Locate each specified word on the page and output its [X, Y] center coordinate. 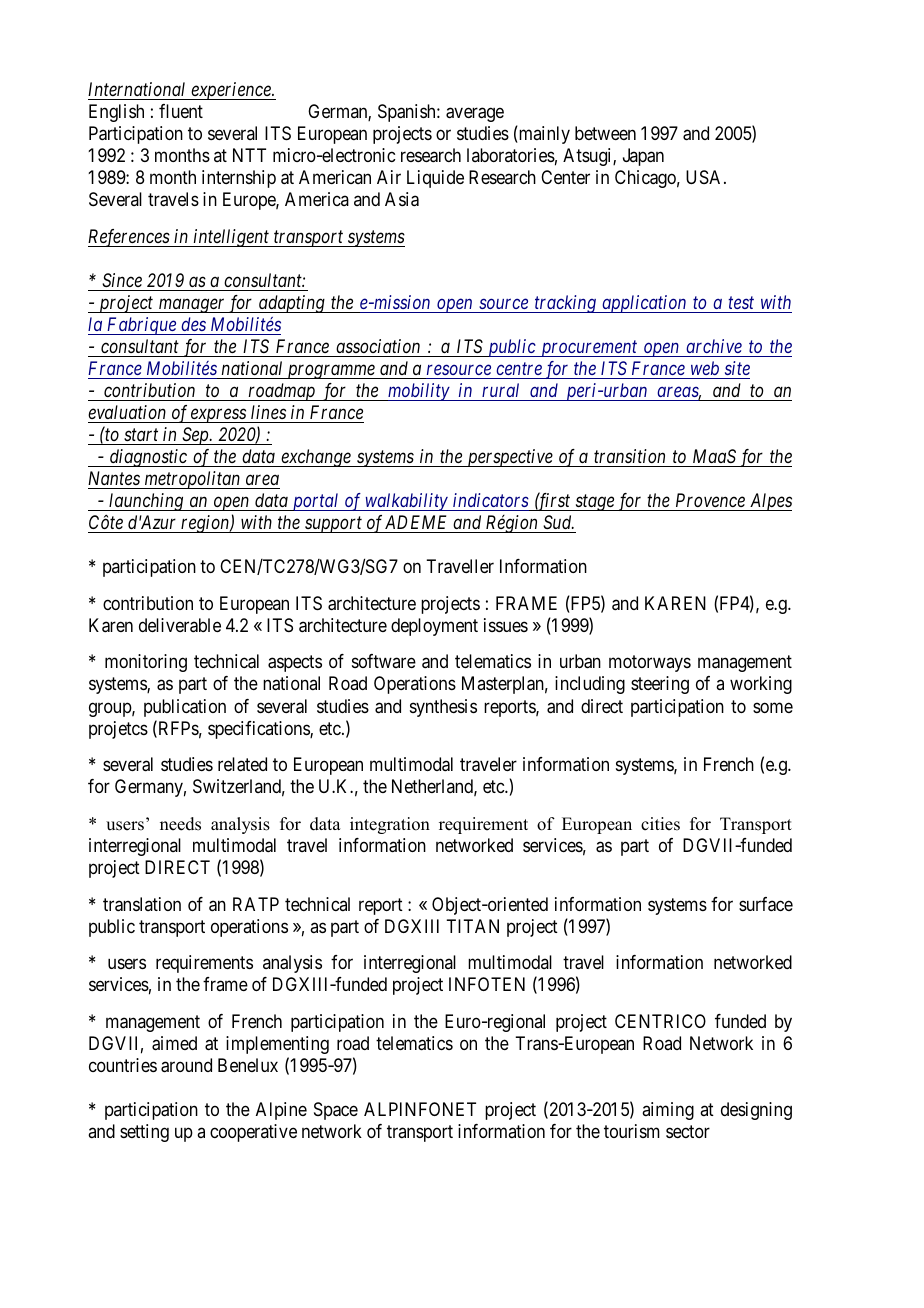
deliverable [180, 625]
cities [660, 824]
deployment [434, 627]
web [705, 368]
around [186, 1065]
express [218, 416]
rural [500, 390]
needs [180, 824]
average [475, 115]
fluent [181, 111]
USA [705, 177]
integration [390, 825]
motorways [650, 664]
